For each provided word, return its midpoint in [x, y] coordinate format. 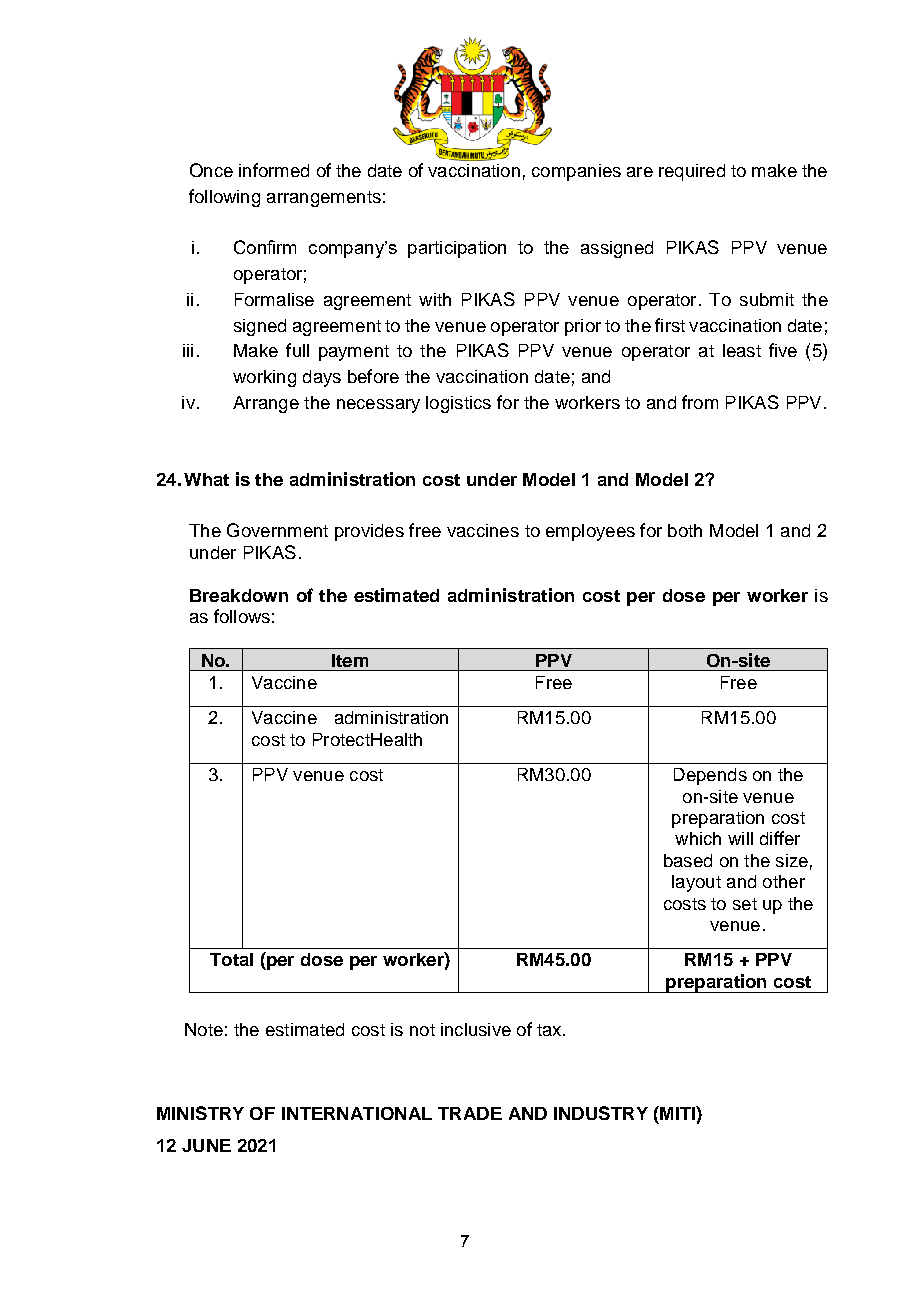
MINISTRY [200, 1113]
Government [277, 530]
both [685, 530]
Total [231, 959]
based [688, 860]
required [692, 172]
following [224, 198]
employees [590, 532]
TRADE [470, 1113]
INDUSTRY [601, 1113]
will [740, 838]
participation [457, 249]
